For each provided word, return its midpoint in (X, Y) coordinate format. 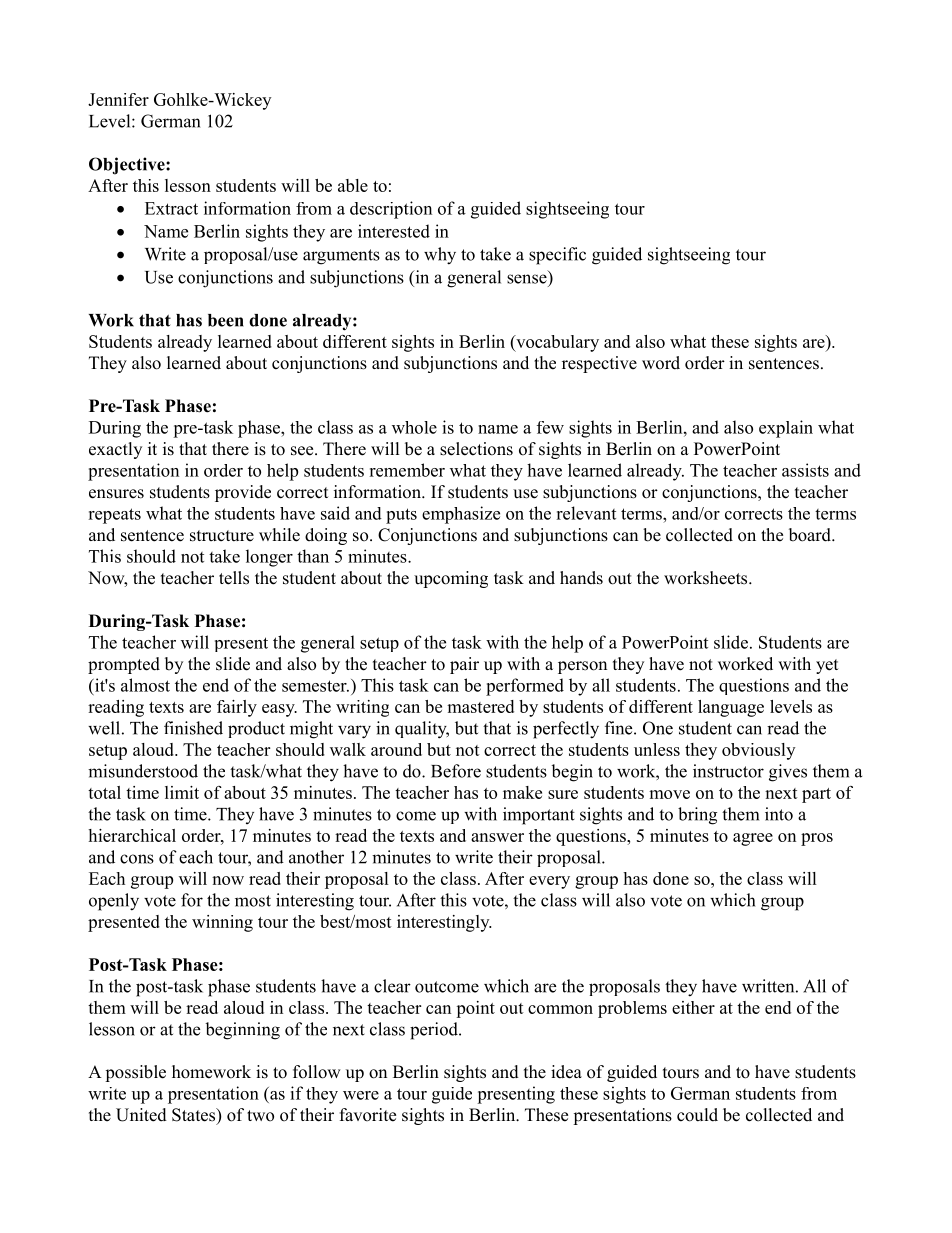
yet (827, 666)
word (661, 363)
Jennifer (118, 99)
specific (557, 256)
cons (137, 859)
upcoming (451, 579)
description (391, 210)
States (195, 1116)
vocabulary (556, 343)
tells (234, 578)
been (226, 320)
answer (497, 837)
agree (753, 839)
